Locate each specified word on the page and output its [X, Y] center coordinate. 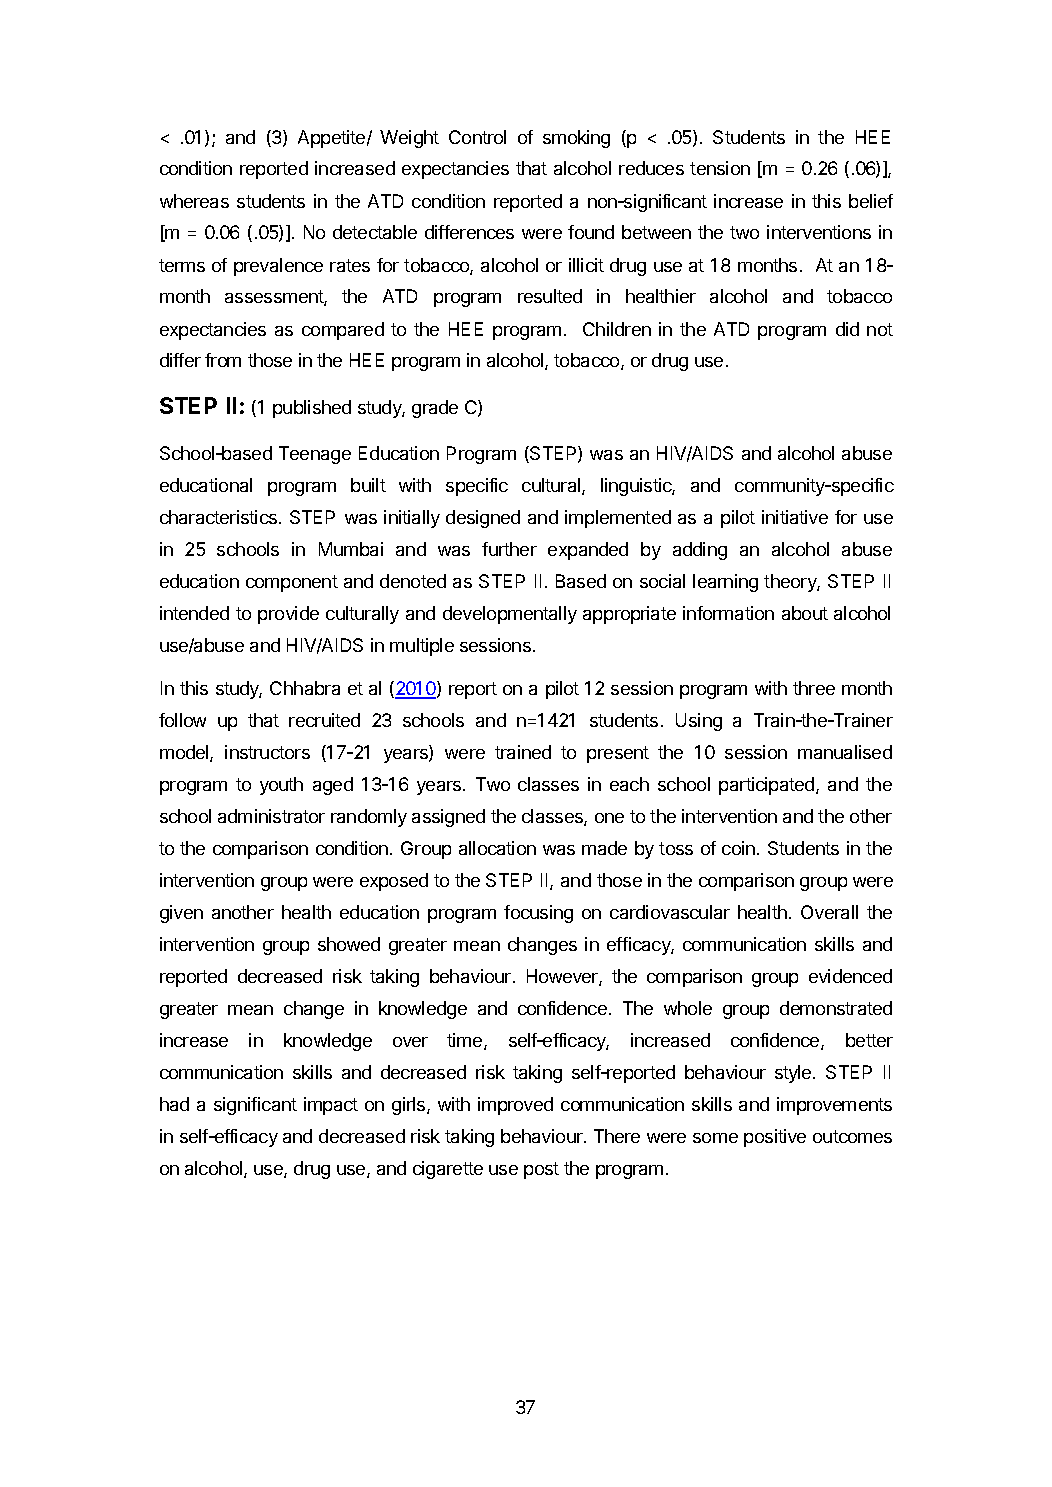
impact [331, 1106]
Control [477, 137]
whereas [194, 201]
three [814, 688]
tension [720, 168]
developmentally [510, 615]
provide [288, 615]
